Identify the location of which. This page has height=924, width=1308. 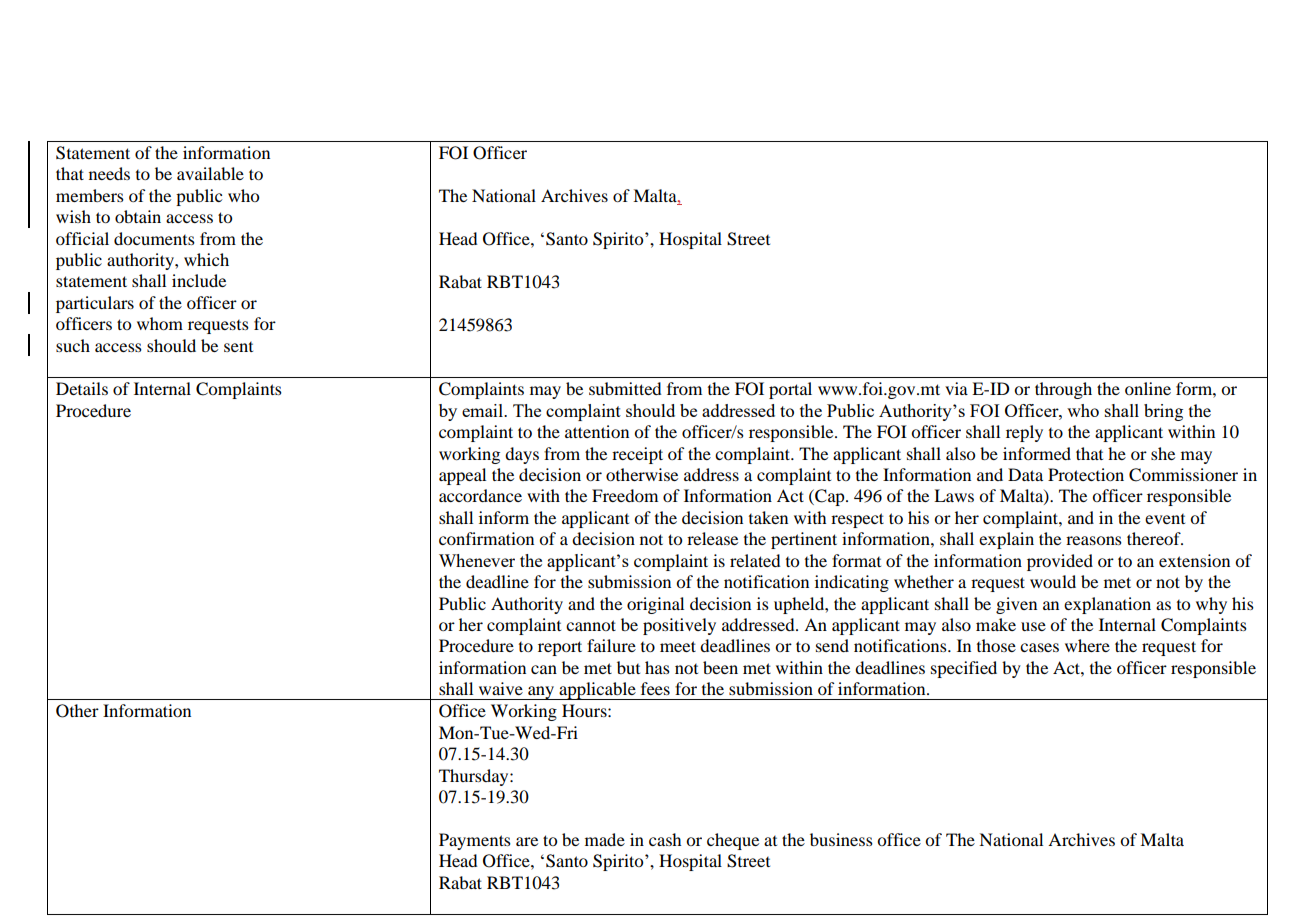
(206, 259).
